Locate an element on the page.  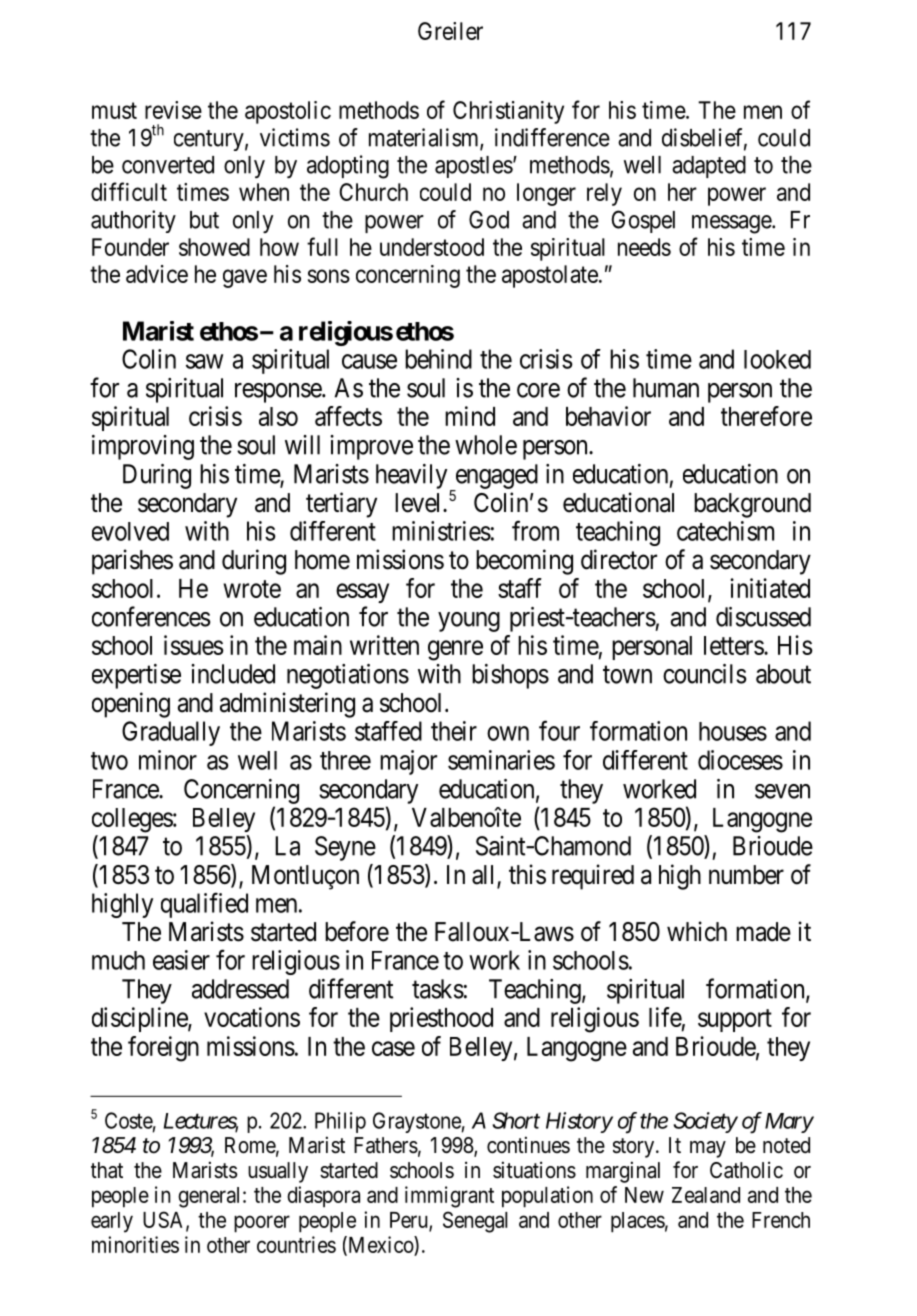
immigrant is located at coordinates (449, 1197).
